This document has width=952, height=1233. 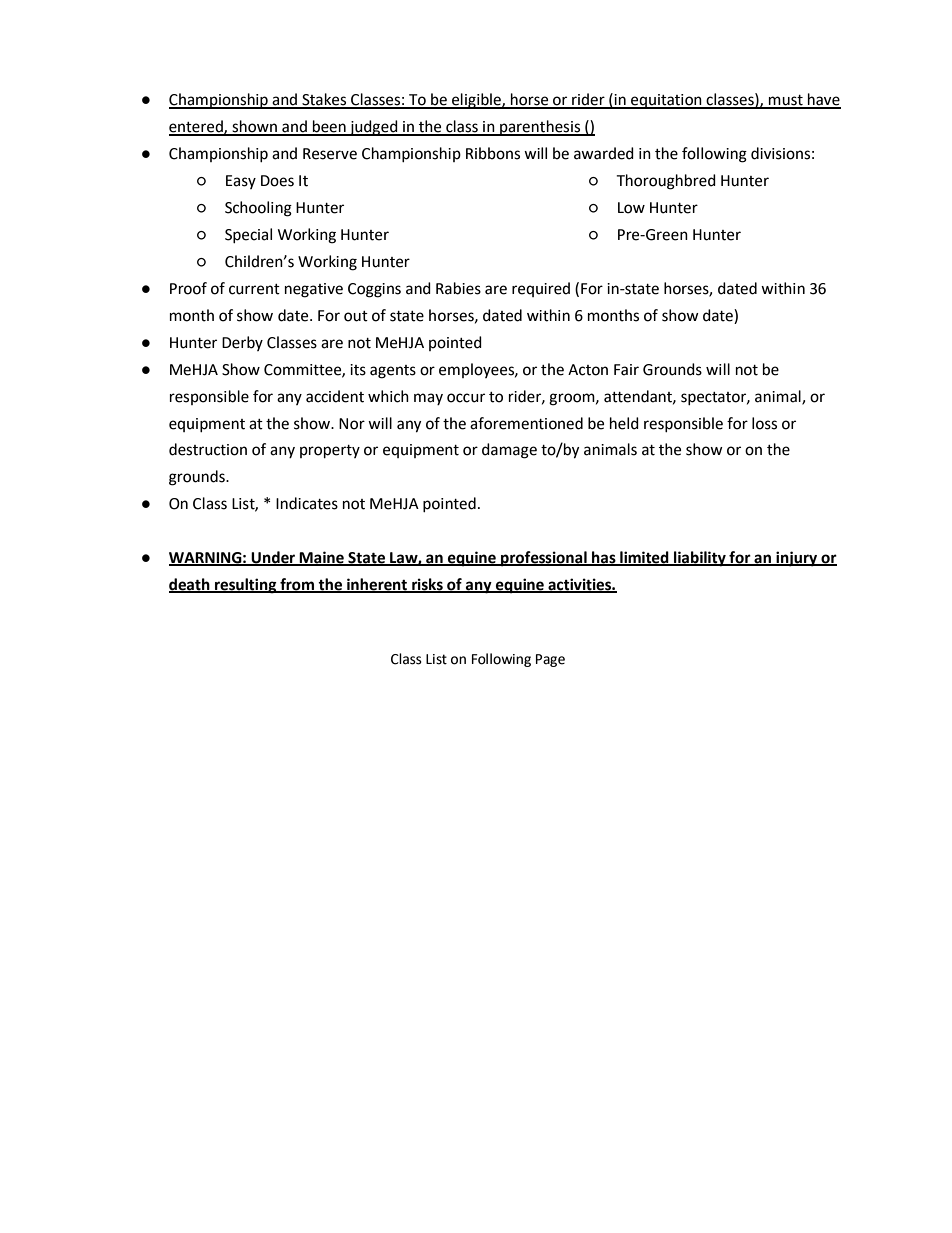 What do you see at coordinates (541, 289) in the document?
I see `required` at bounding box center [541, 289].
